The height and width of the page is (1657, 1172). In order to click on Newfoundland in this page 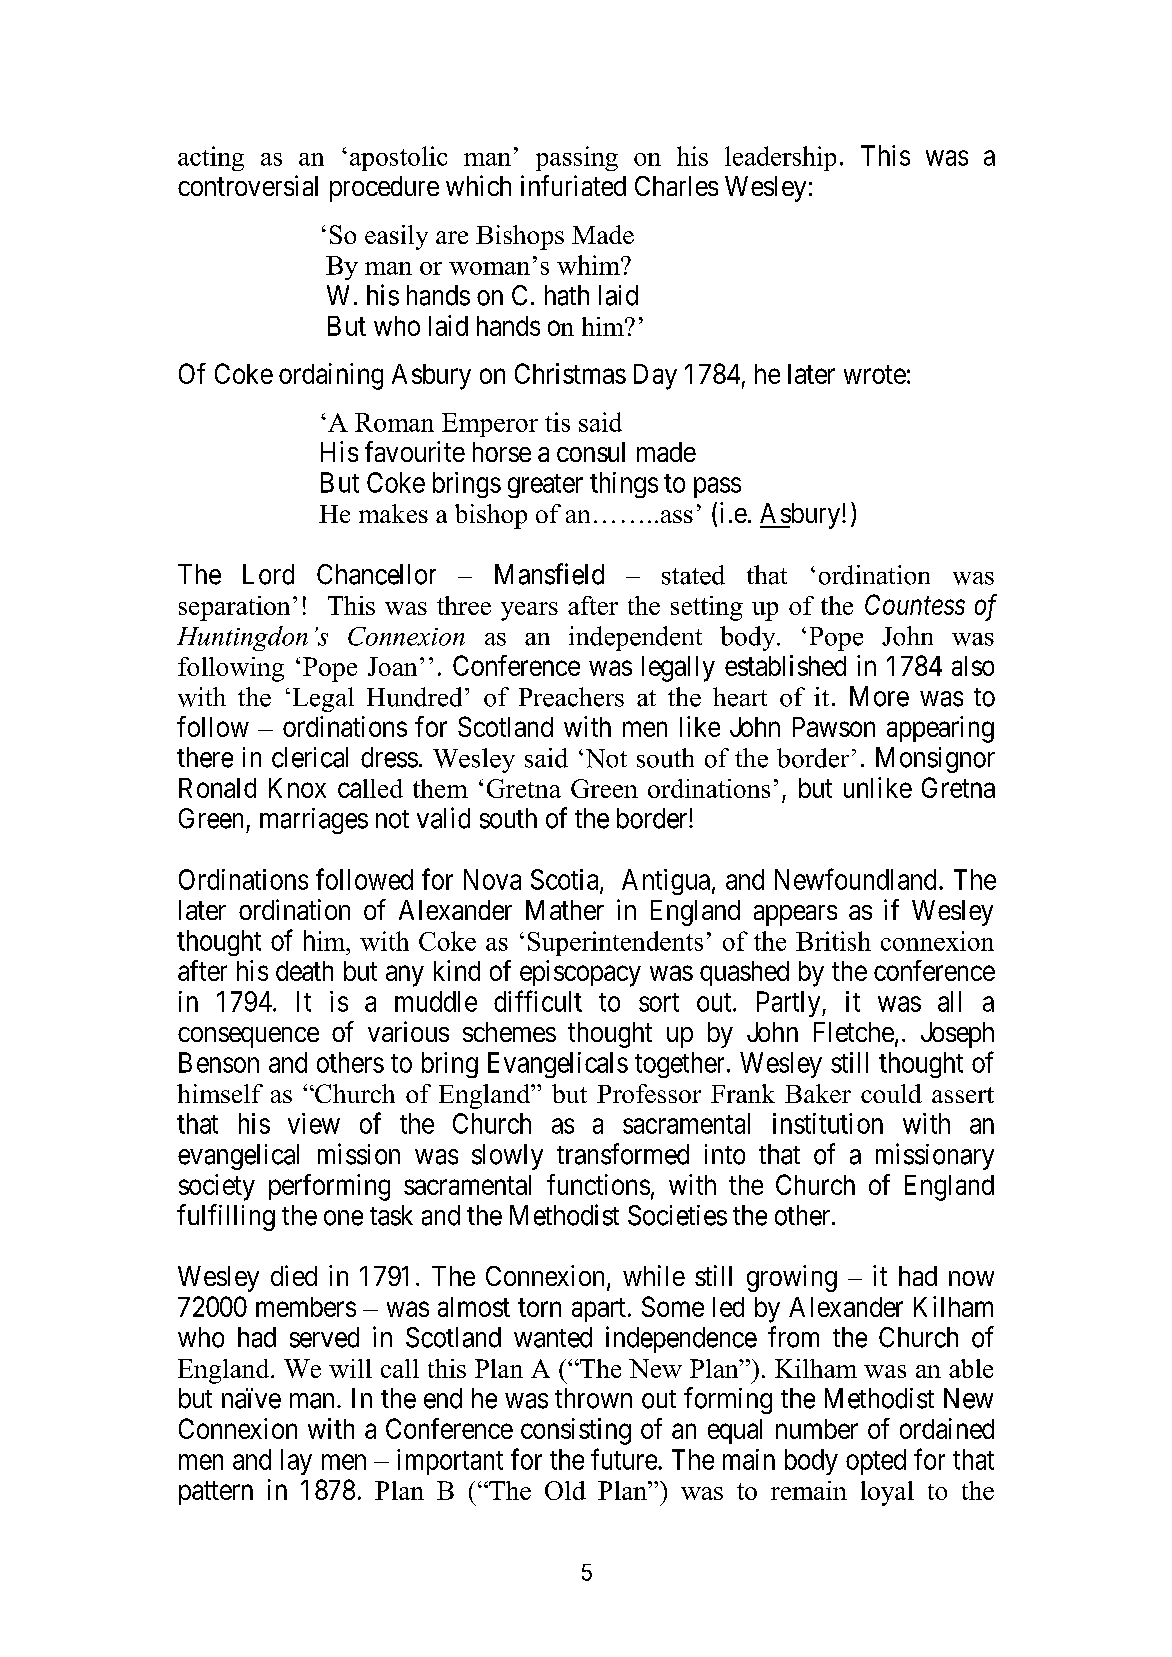, I will do `click(855, 879)`.
